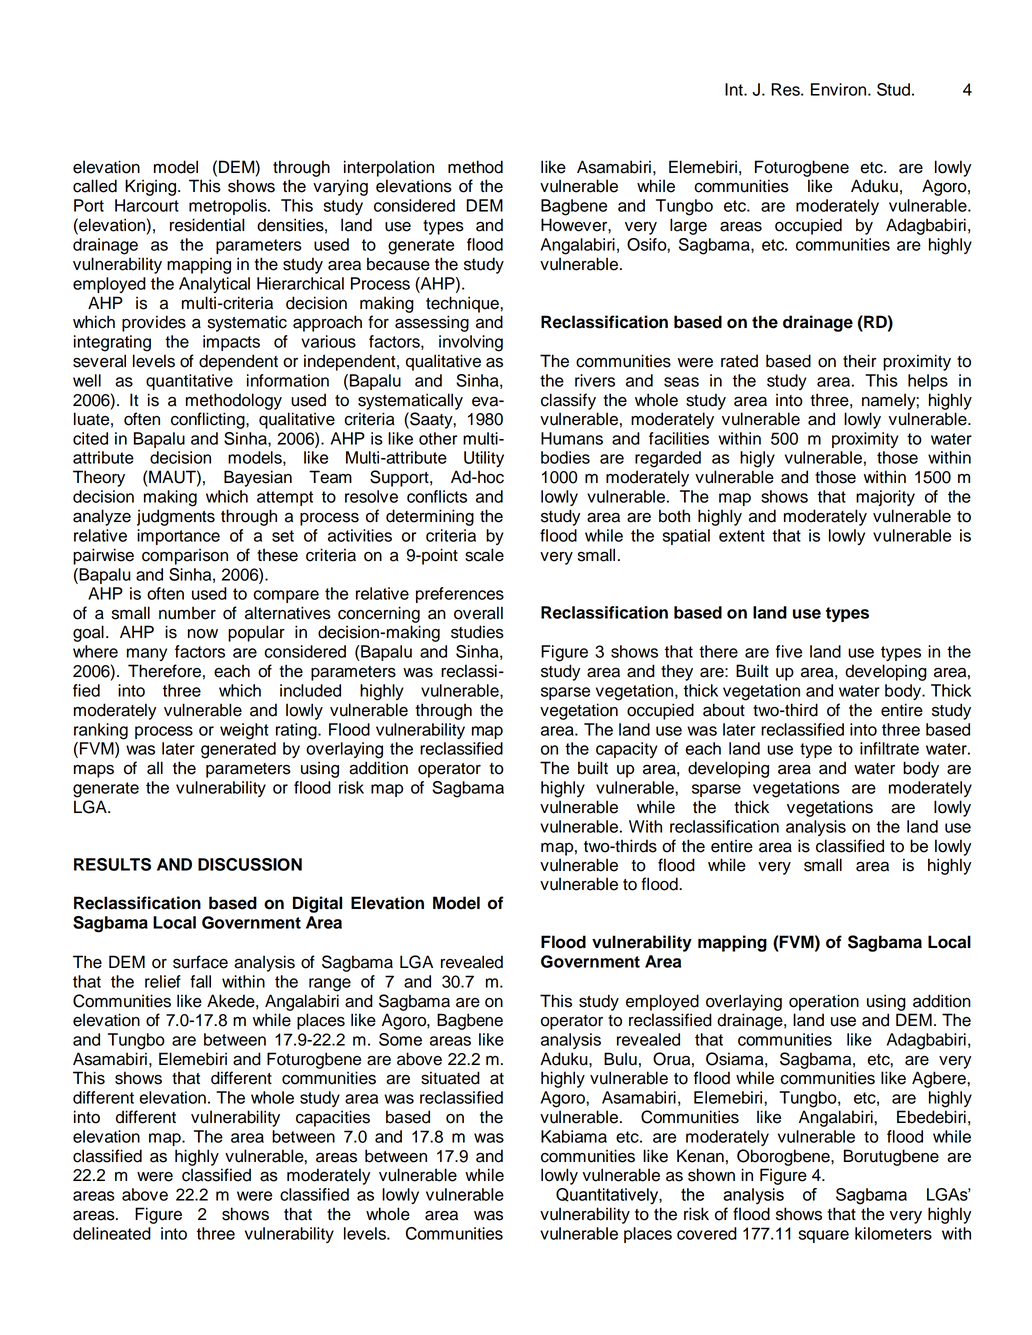 The width and height of the screenshot is (1032, 1335). Describe the element at coordinates (450, 1078) in the screenshot. I see `situated` at that location.
